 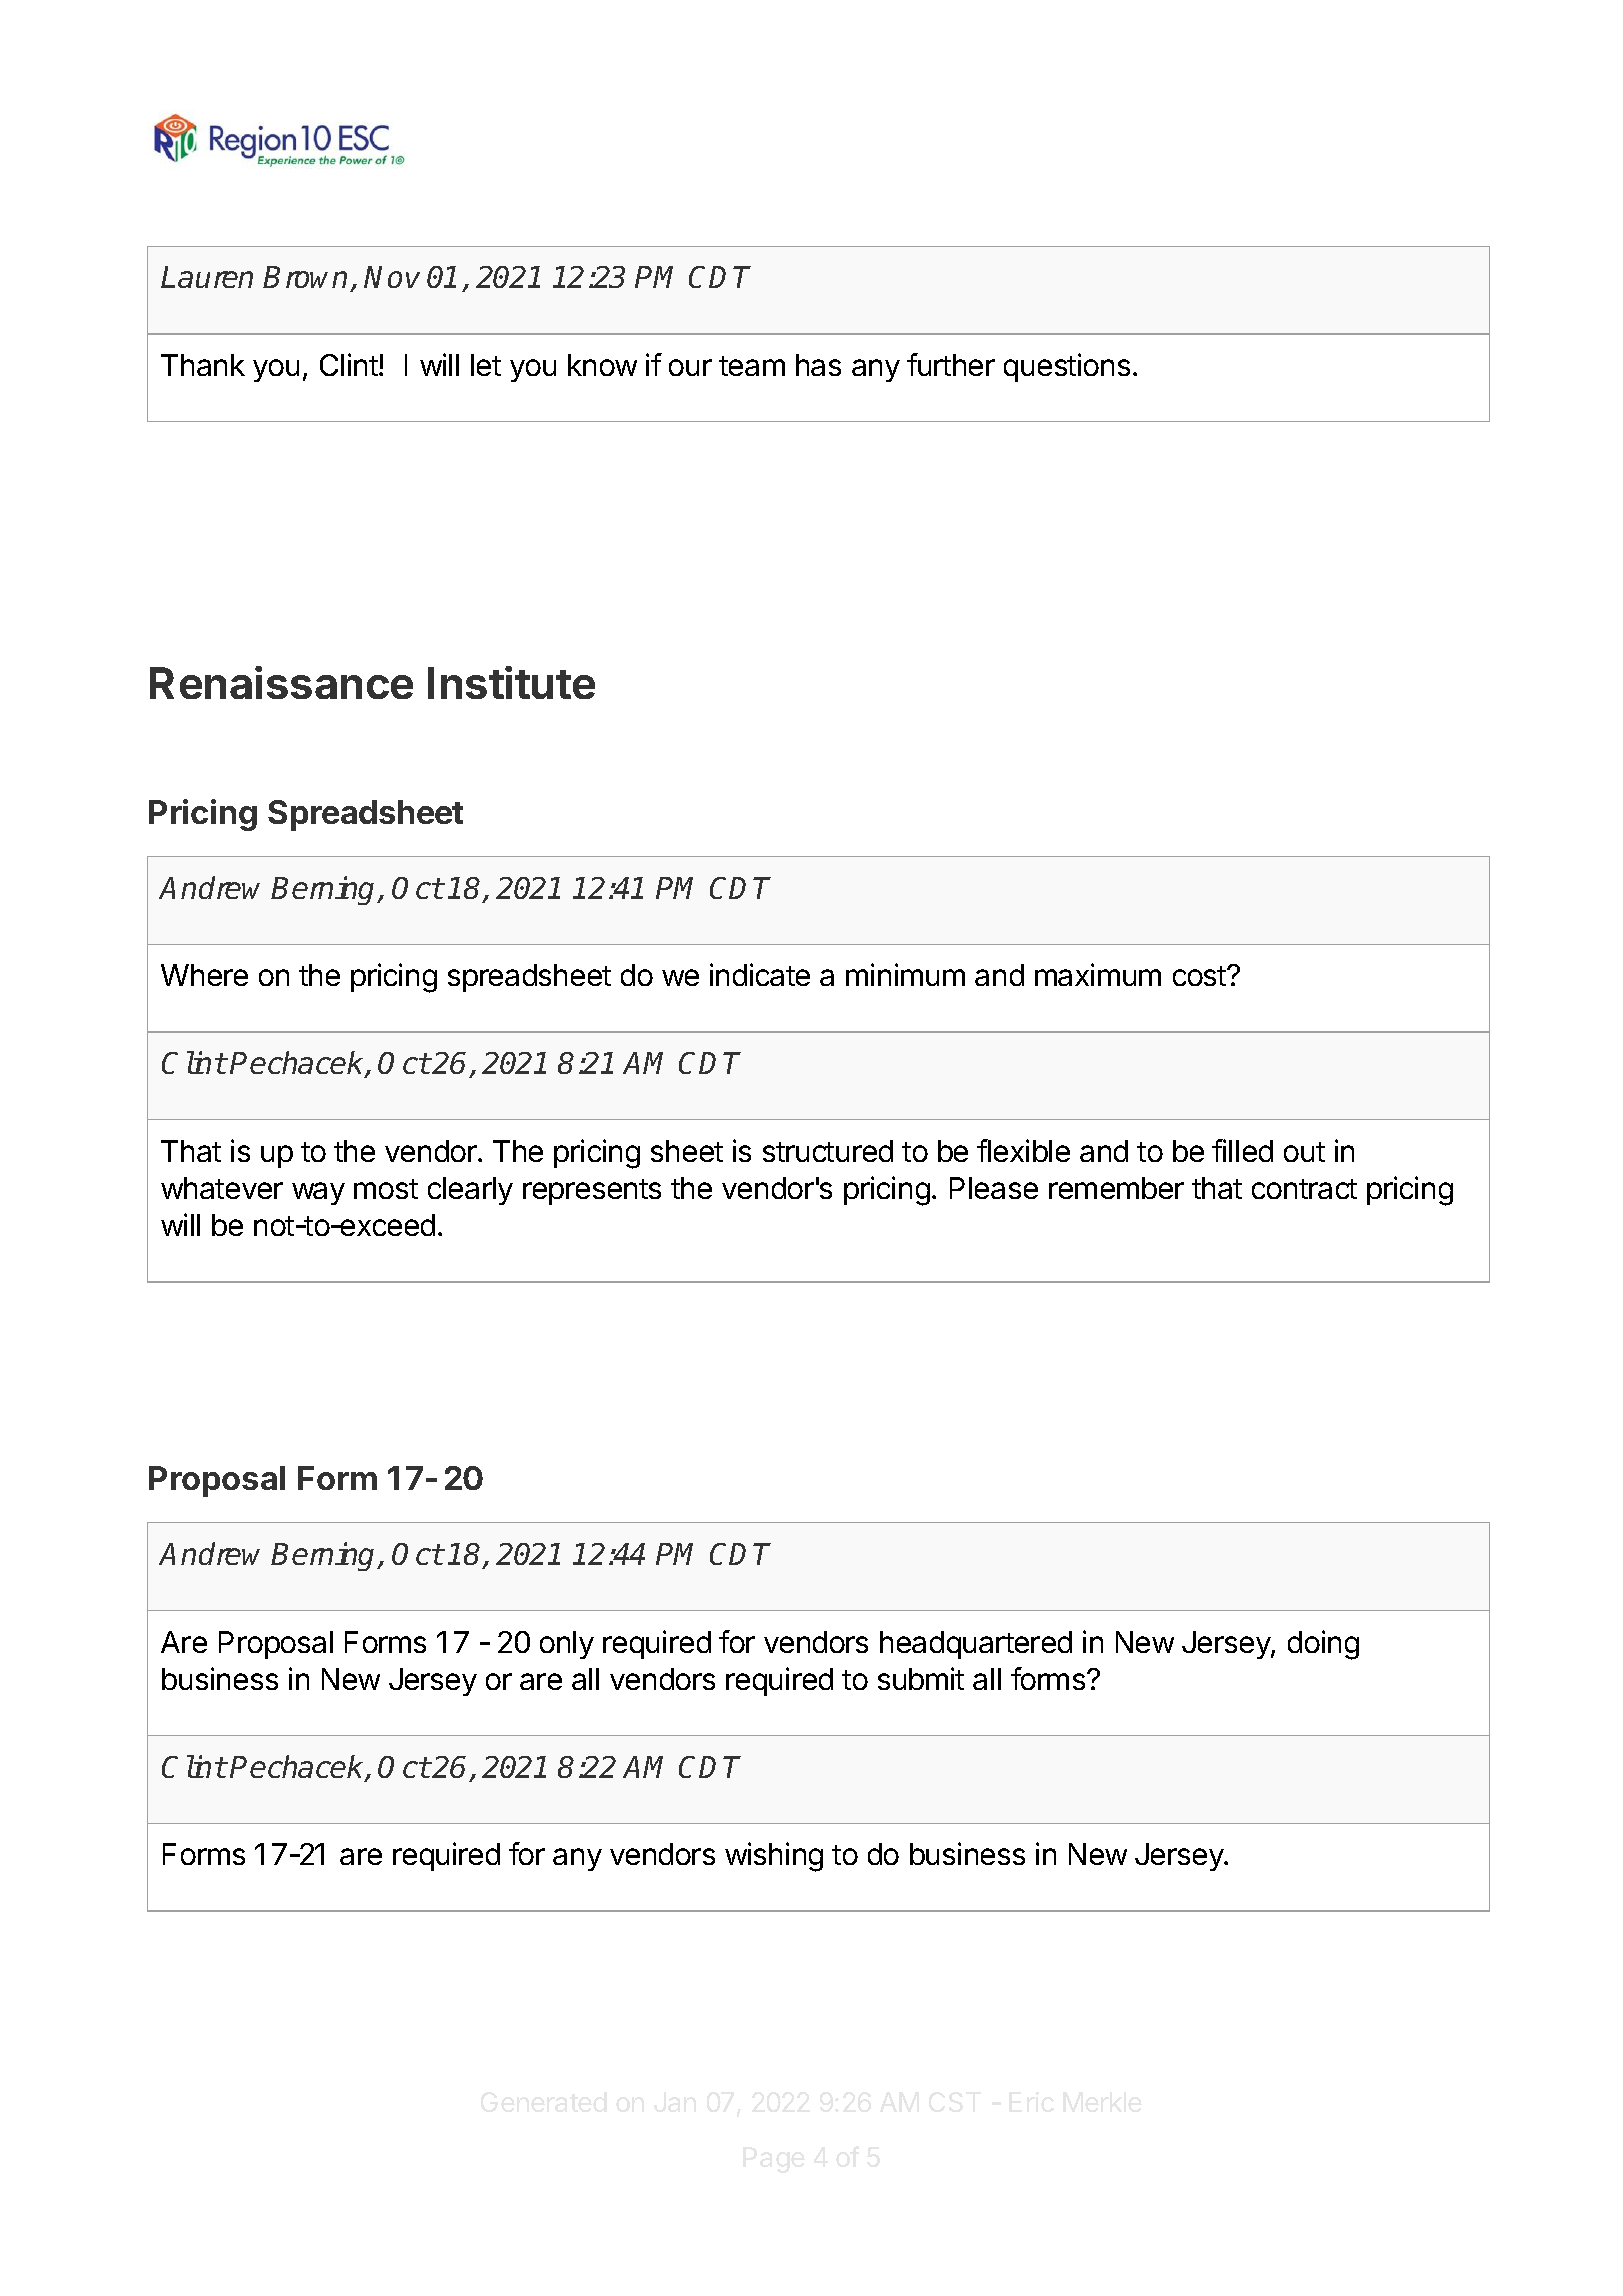 I want to click on Where, so click(x=204, y=975).
